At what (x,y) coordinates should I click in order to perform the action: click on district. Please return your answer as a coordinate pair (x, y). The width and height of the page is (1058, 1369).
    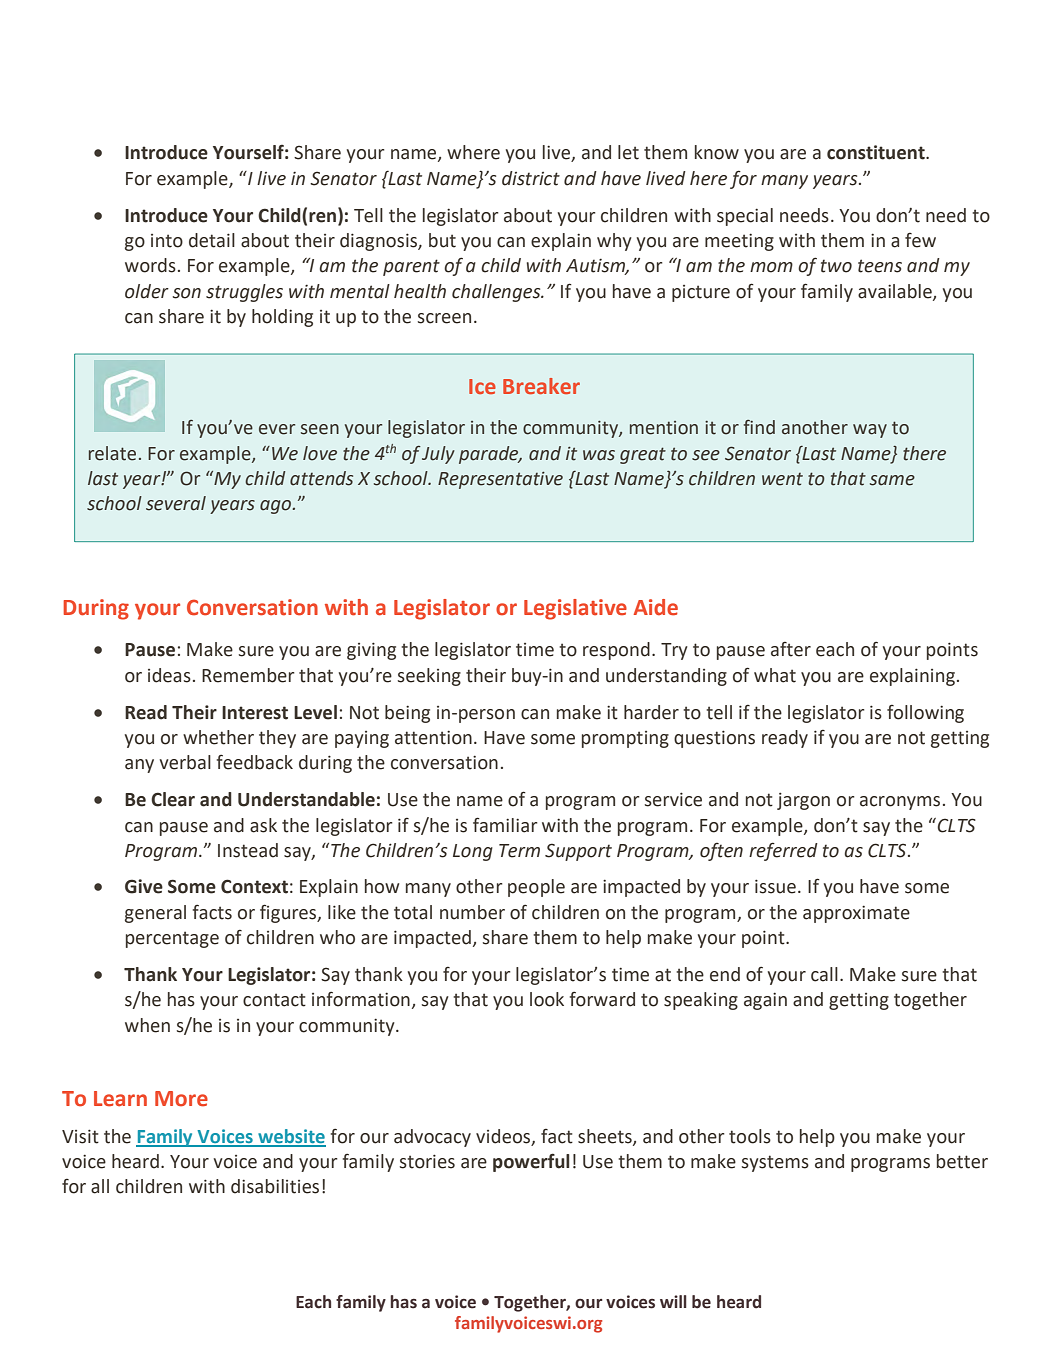
    Looking at the image, I should click on (531, 178).
